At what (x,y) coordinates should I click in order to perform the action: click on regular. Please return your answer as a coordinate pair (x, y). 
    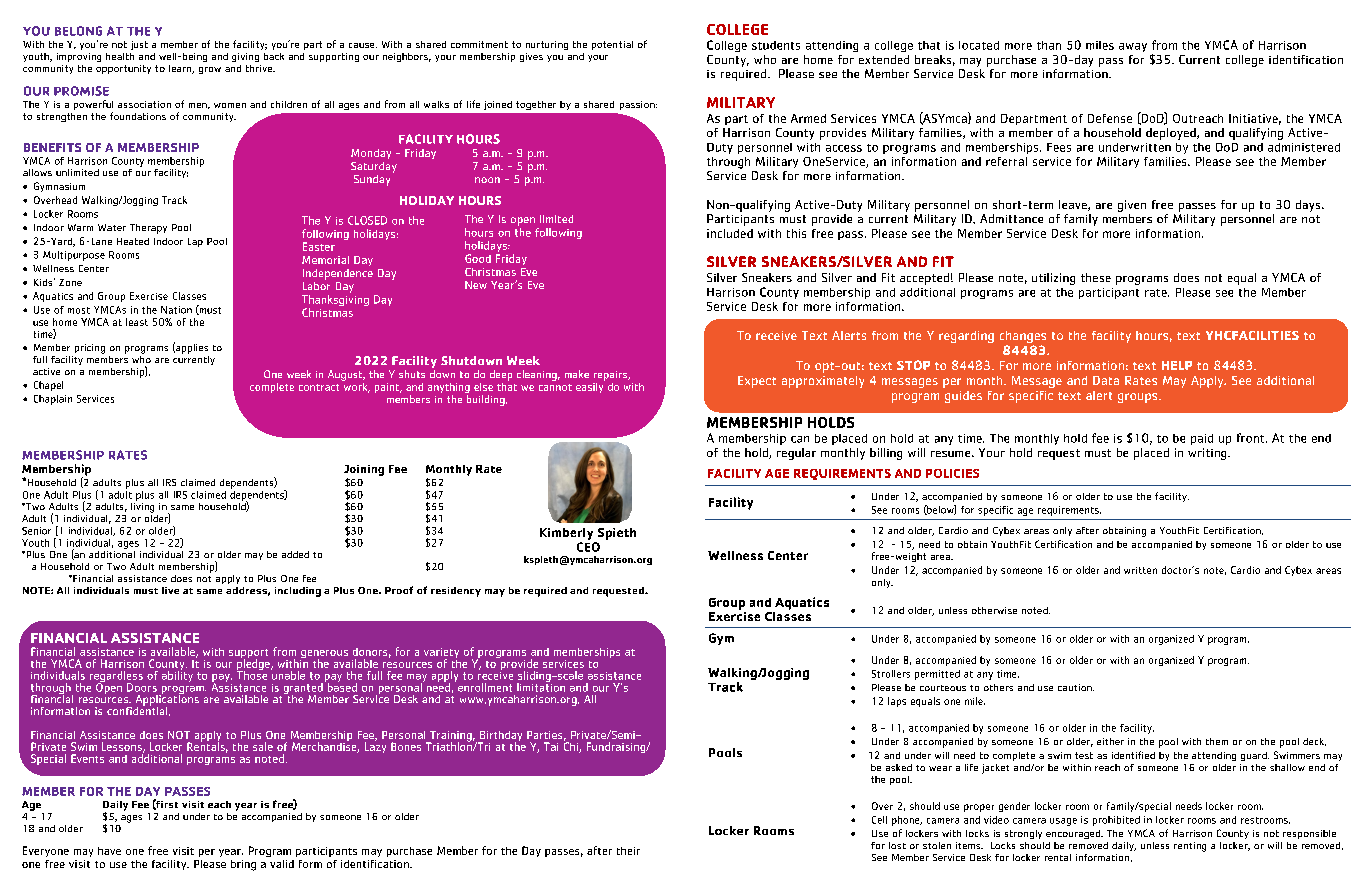
    Looking at the image, I should click on (796, 454).
